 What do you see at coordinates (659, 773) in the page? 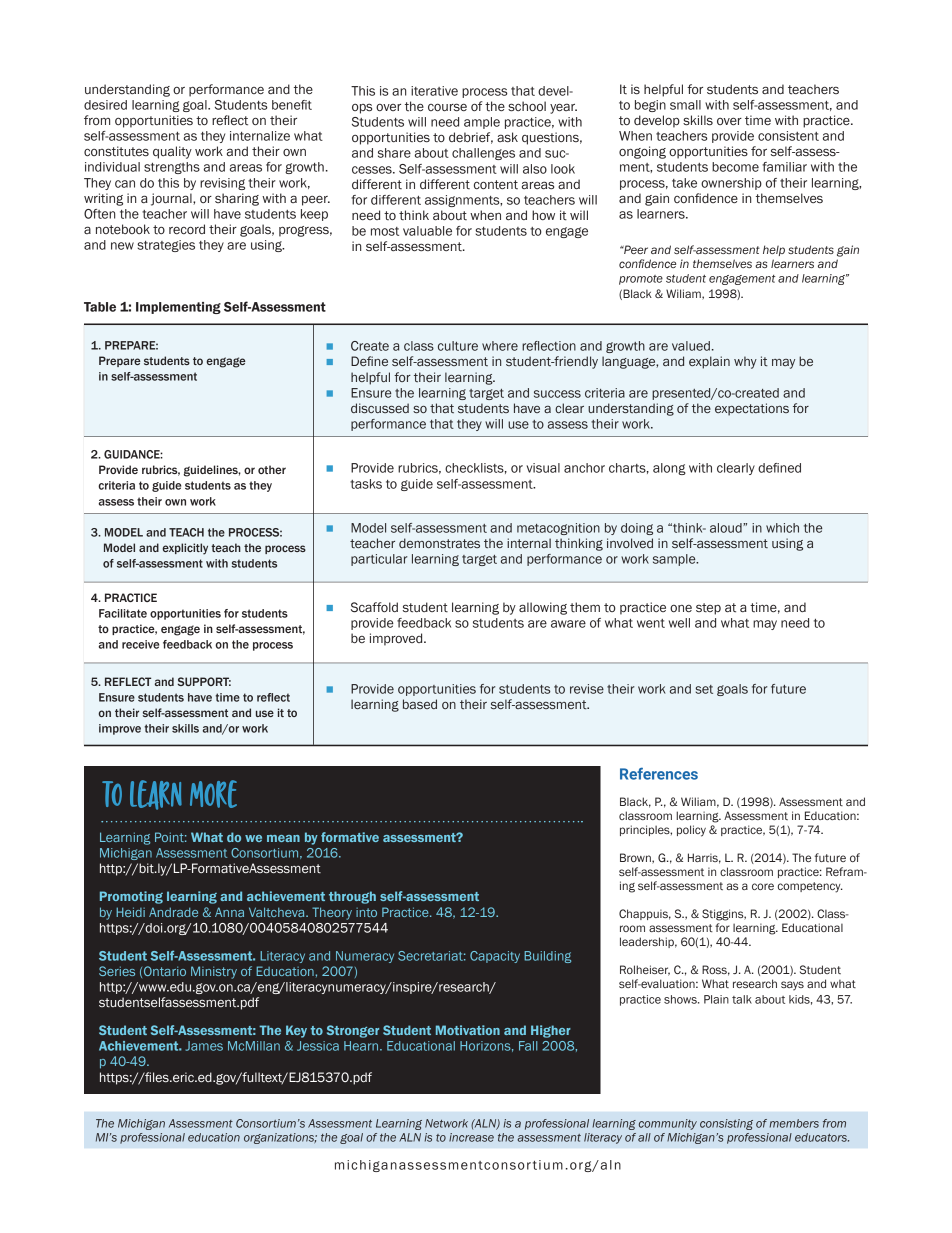
I see `References` at bounding box center [659, 773].
